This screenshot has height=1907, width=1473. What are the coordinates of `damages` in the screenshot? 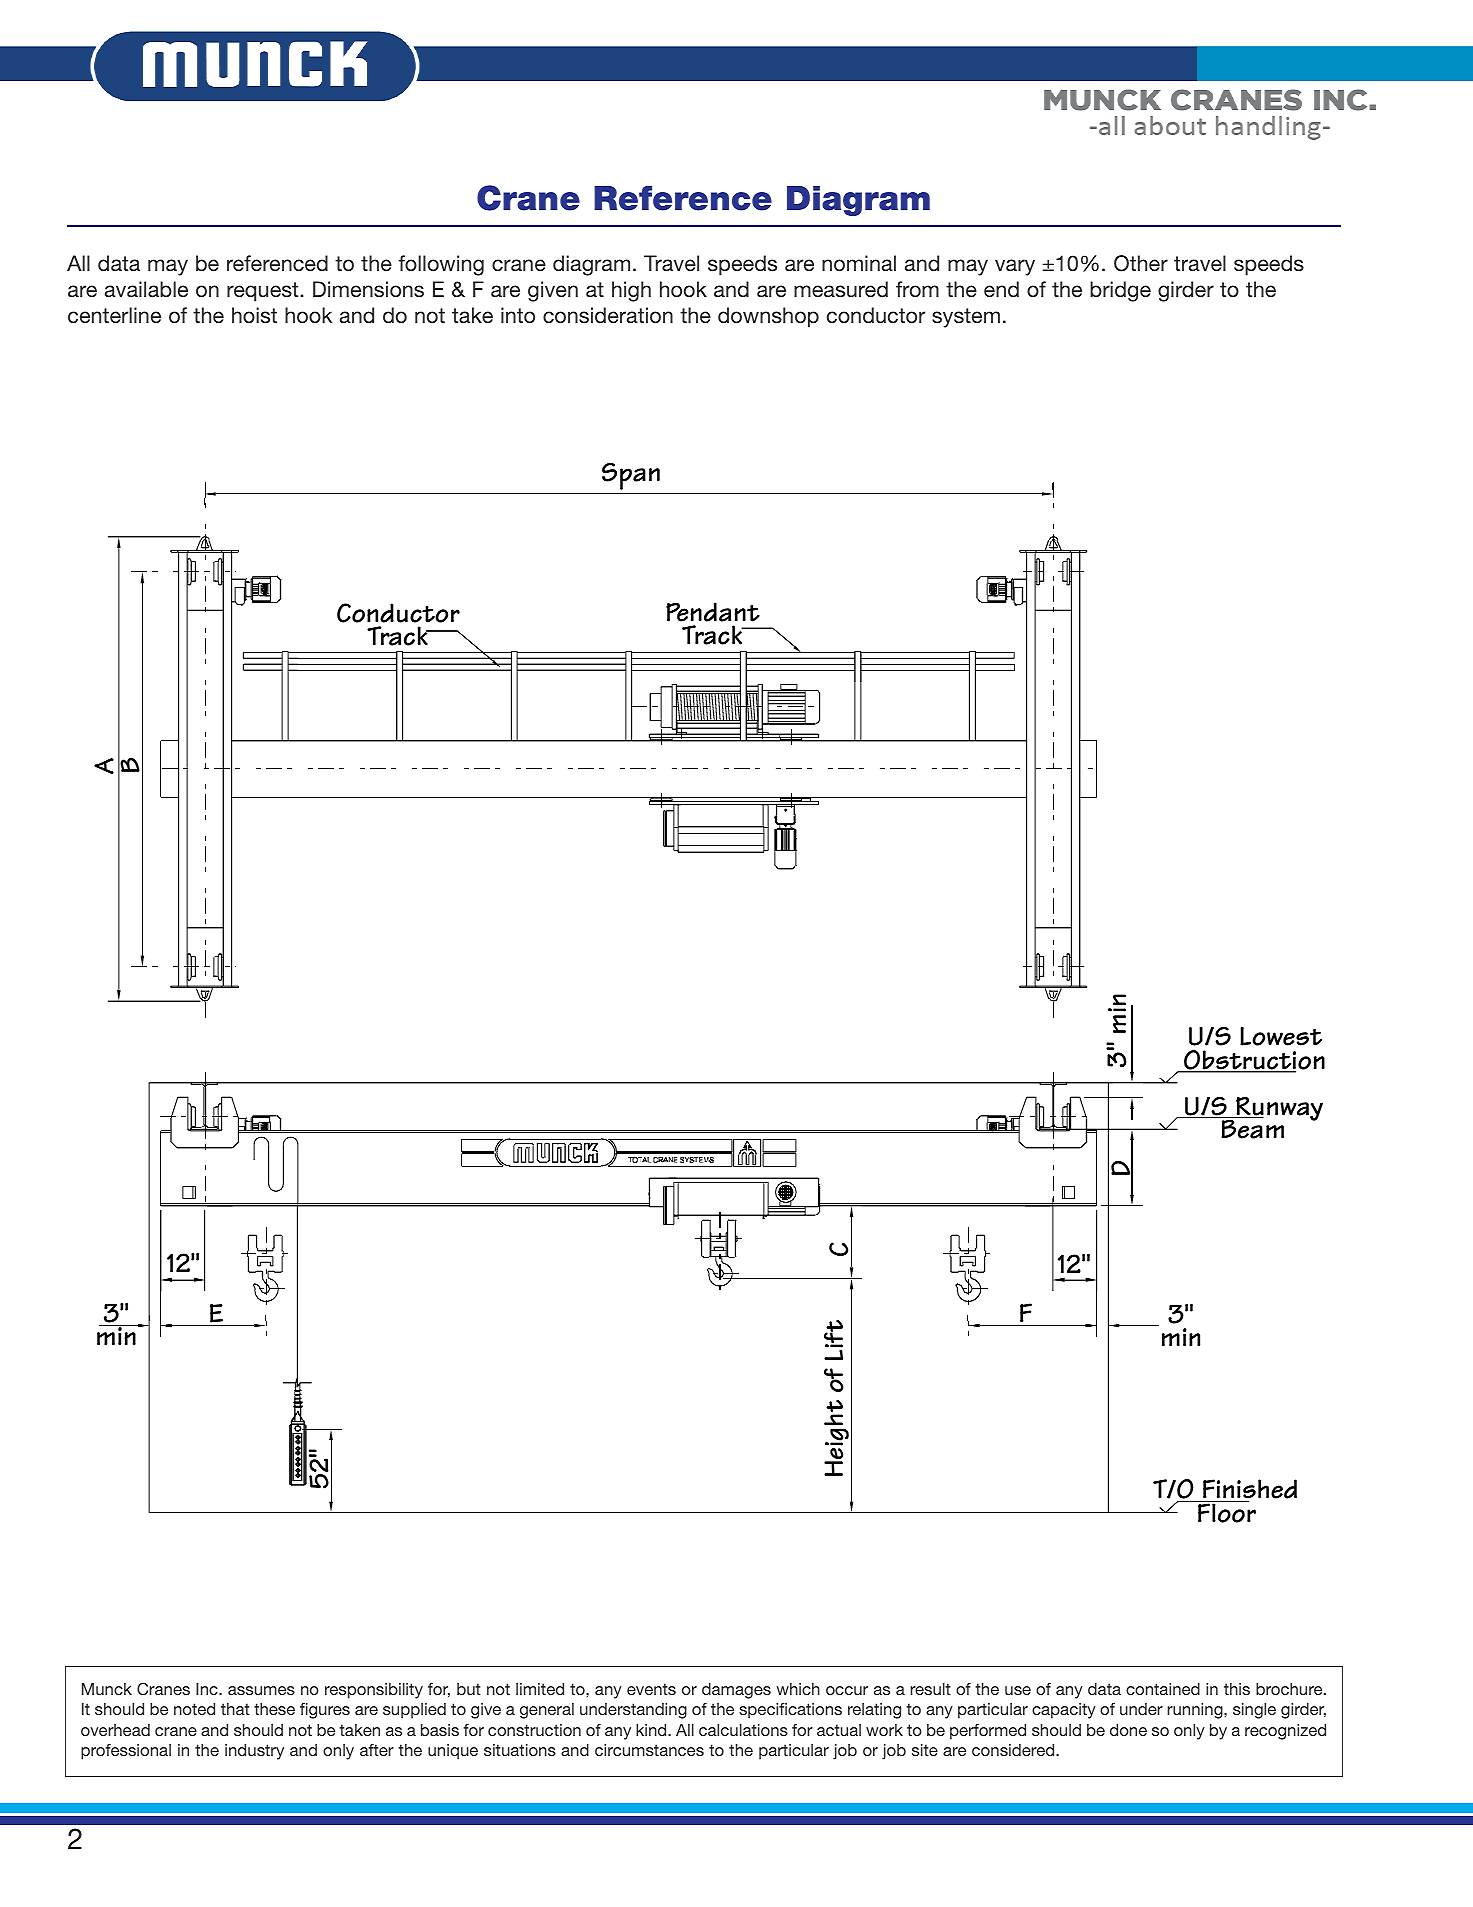 It's located at (736, 1691).
